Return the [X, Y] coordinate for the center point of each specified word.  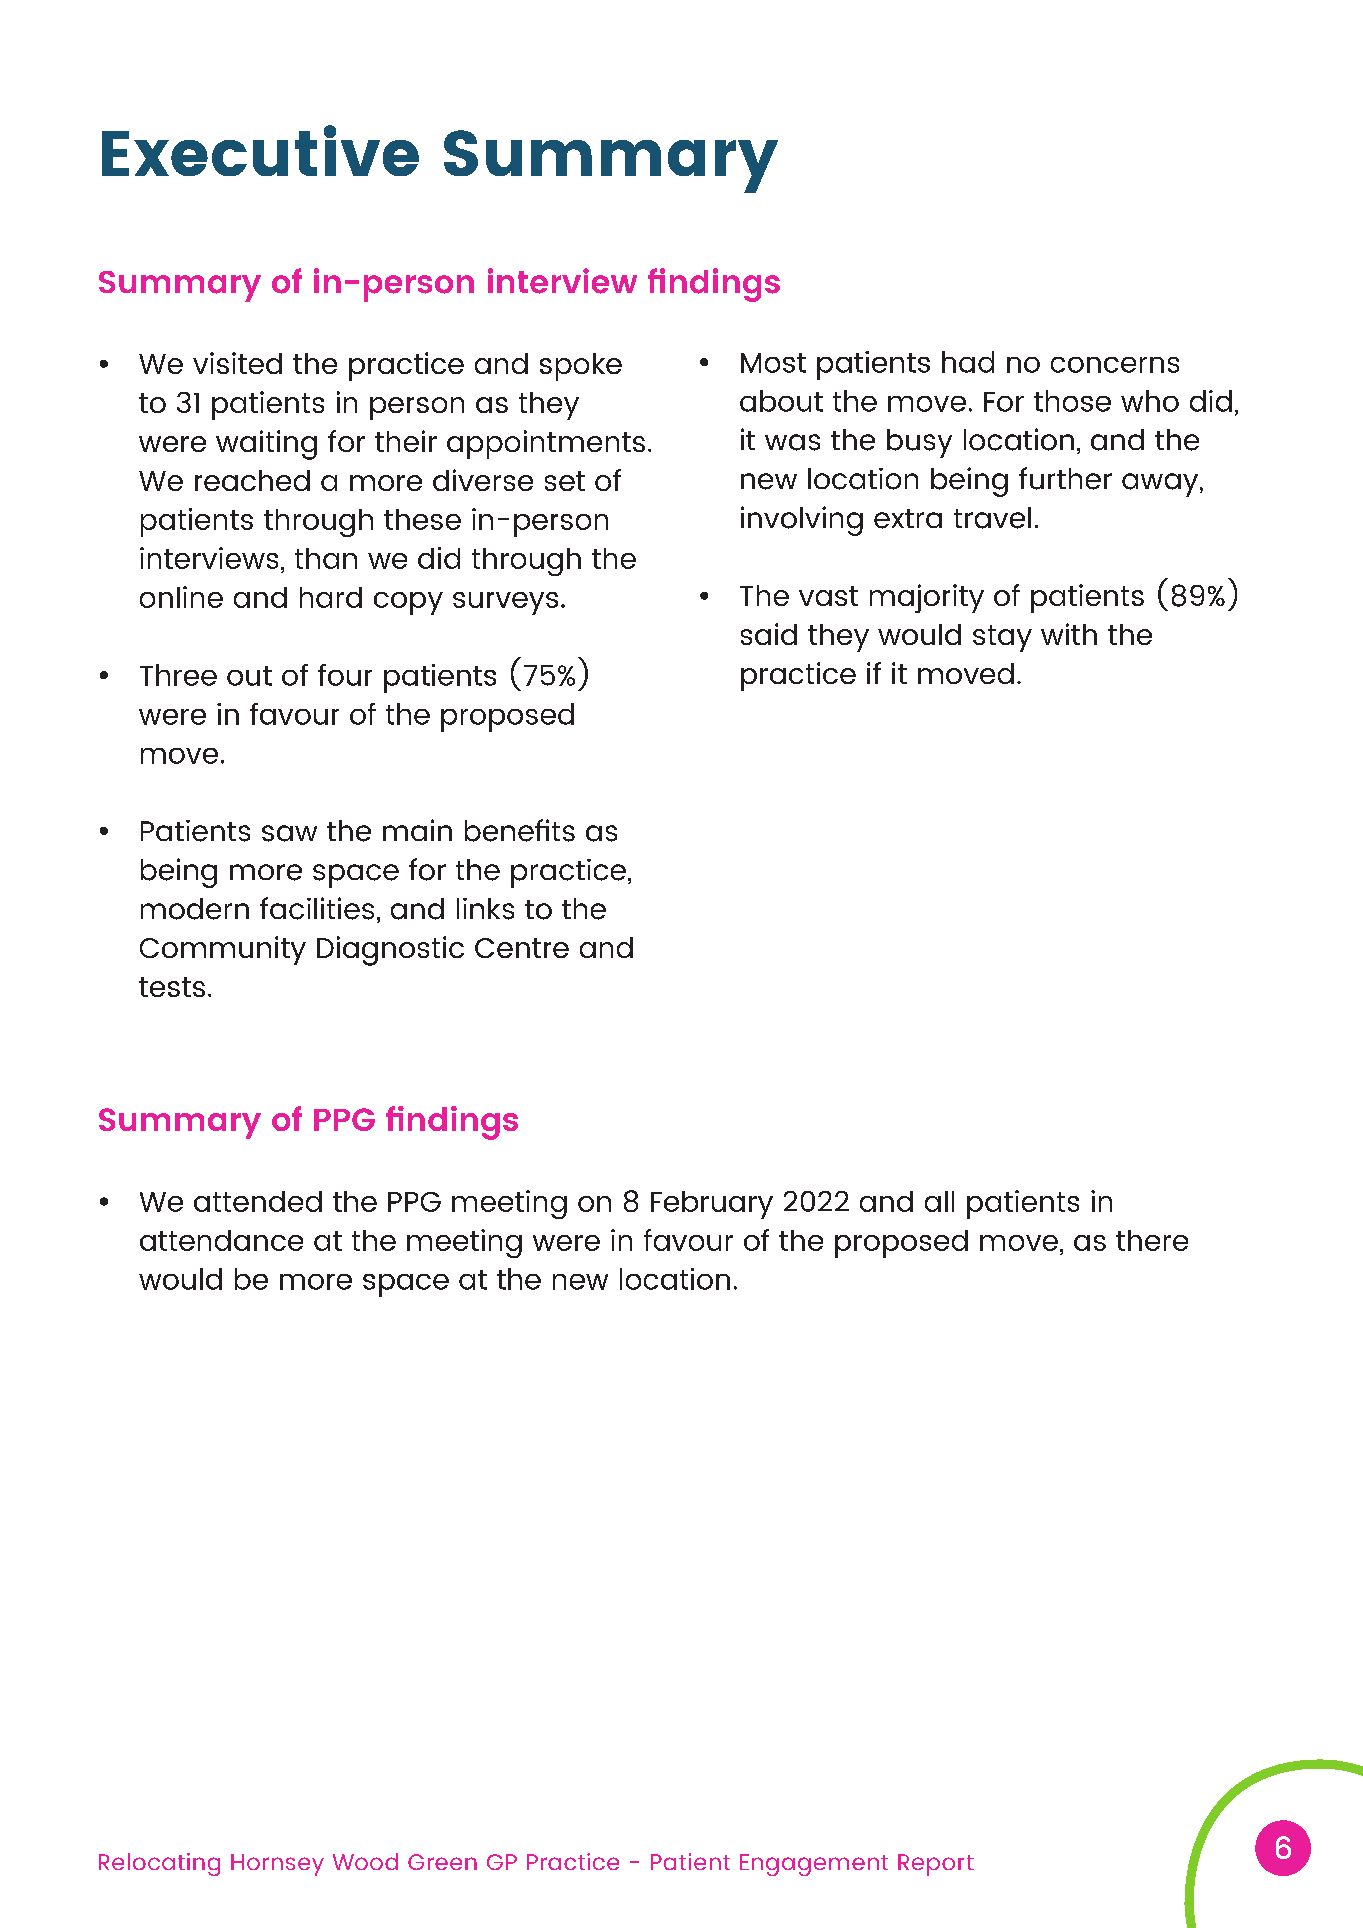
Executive [260, 150]
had [968, 362]
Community [223, 950]
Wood [365, 1861]
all [939, 1201]
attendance [221, 1240]
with [1069, 634]
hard [331, 597]
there [1152, 1240]
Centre [522, 948]
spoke [581, 367]
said [769, 634]
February [712, 1205]
